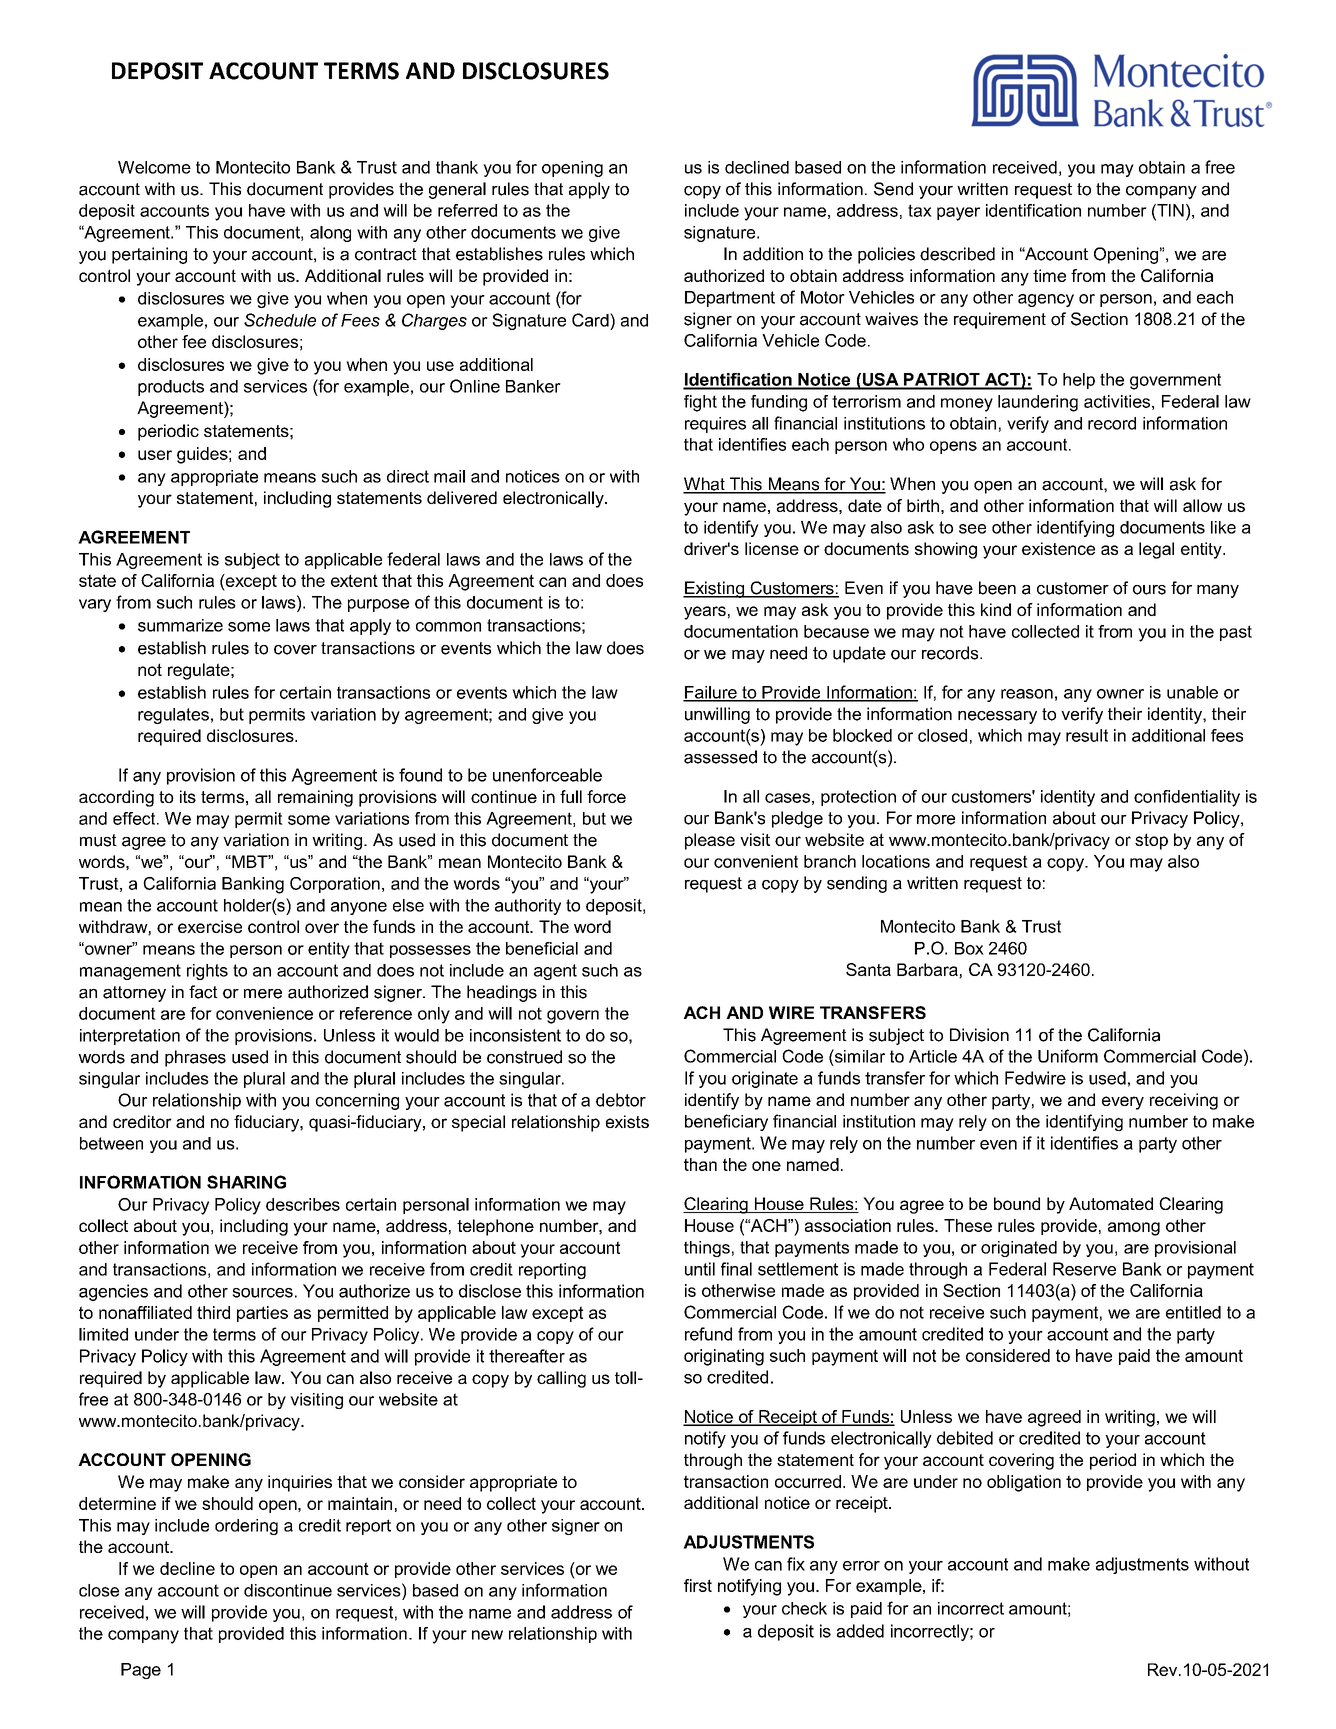  I want to click on reason, so click(1027, 694).
